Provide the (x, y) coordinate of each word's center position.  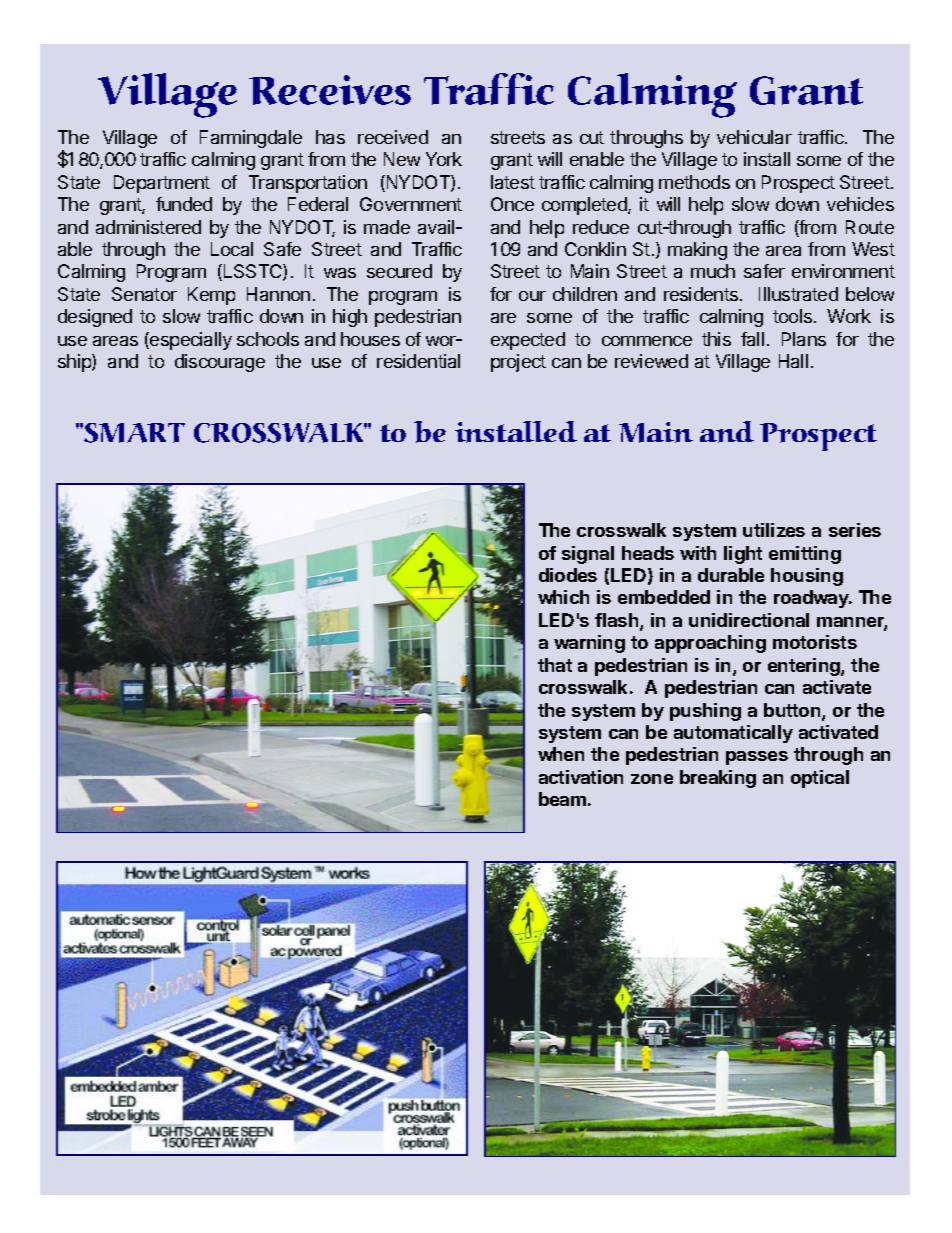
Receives (330, 90)
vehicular (754, 137)
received (393, 137)
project (518, 363)
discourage (220, 363)
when (561, 754)
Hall (793, 361)
